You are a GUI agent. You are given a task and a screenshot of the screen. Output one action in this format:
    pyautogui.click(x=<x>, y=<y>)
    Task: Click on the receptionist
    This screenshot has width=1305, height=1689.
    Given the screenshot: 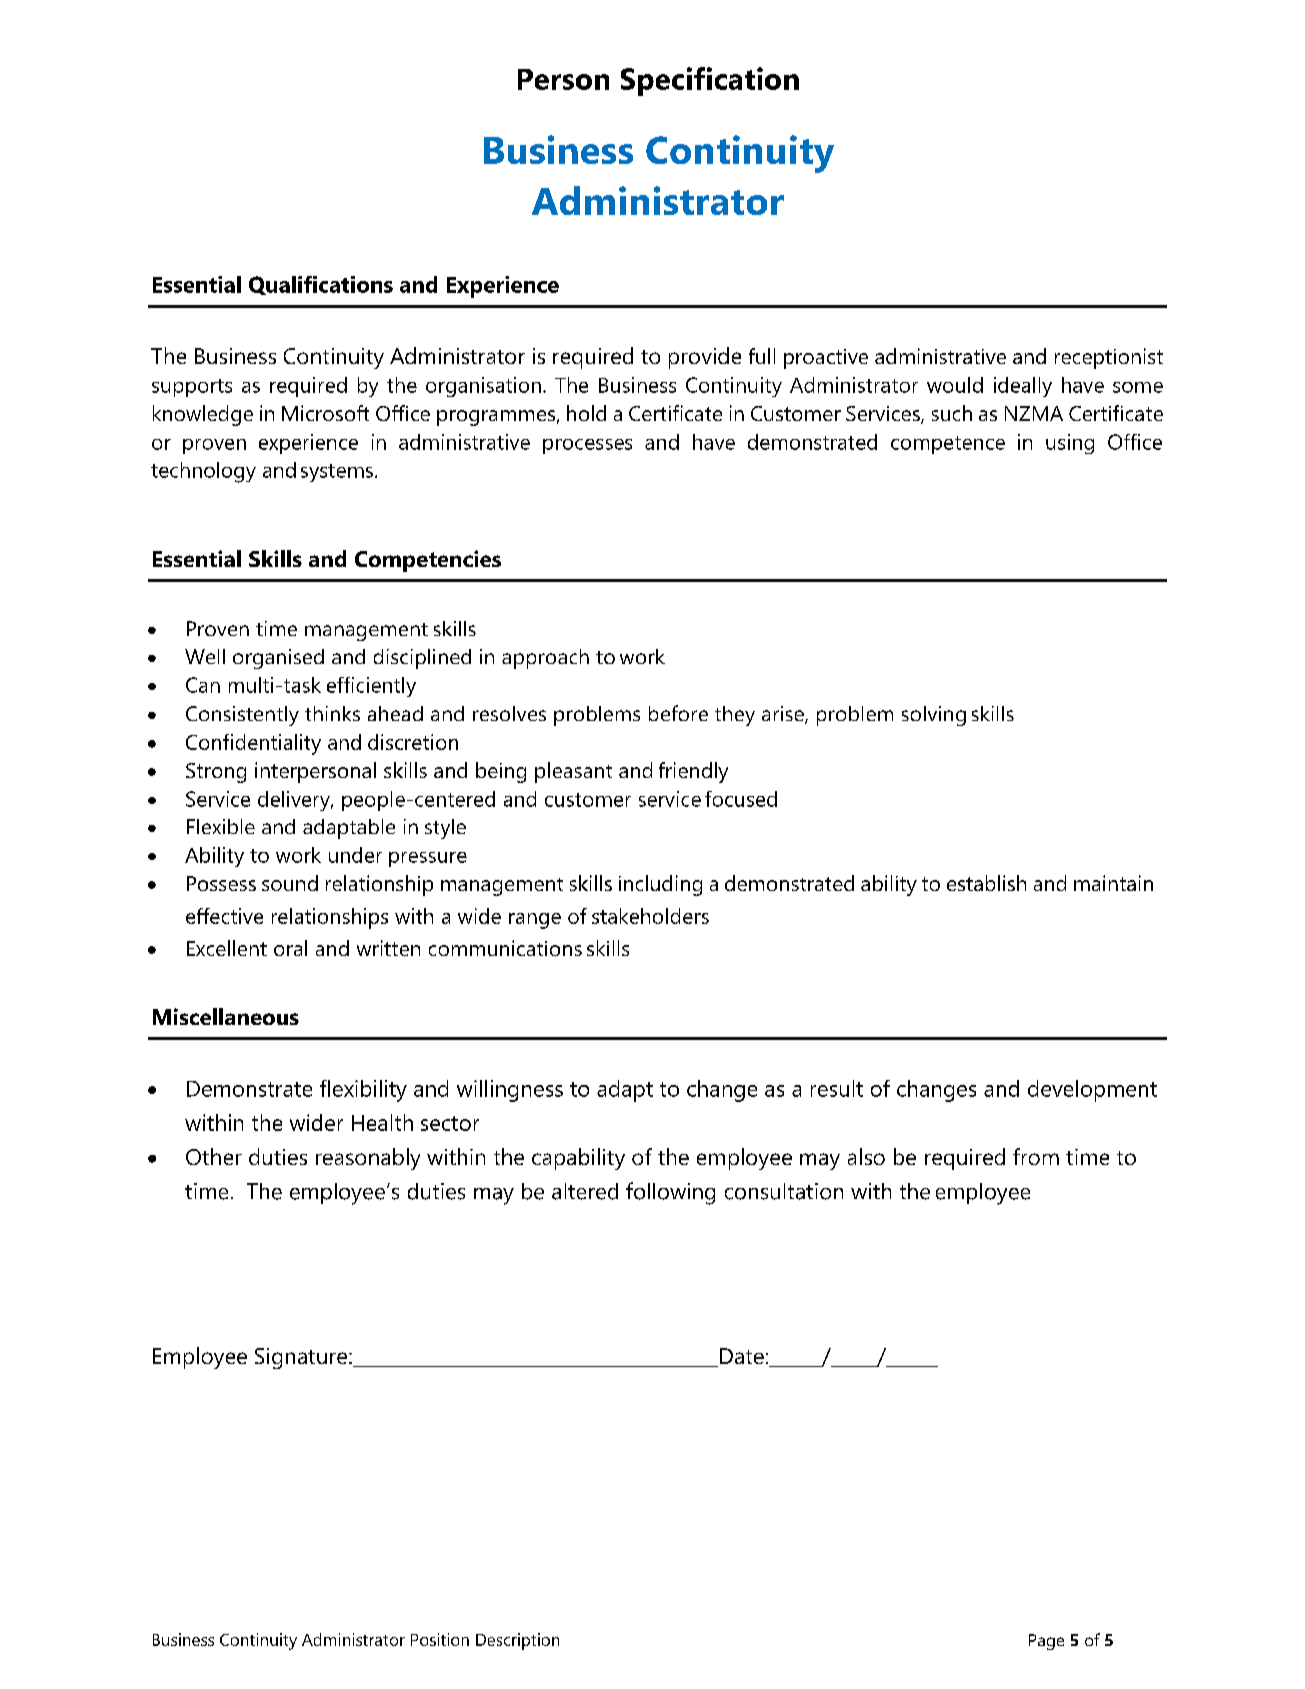 What is the action you would take?
    pyautogui.click(x=1109, y=358)
